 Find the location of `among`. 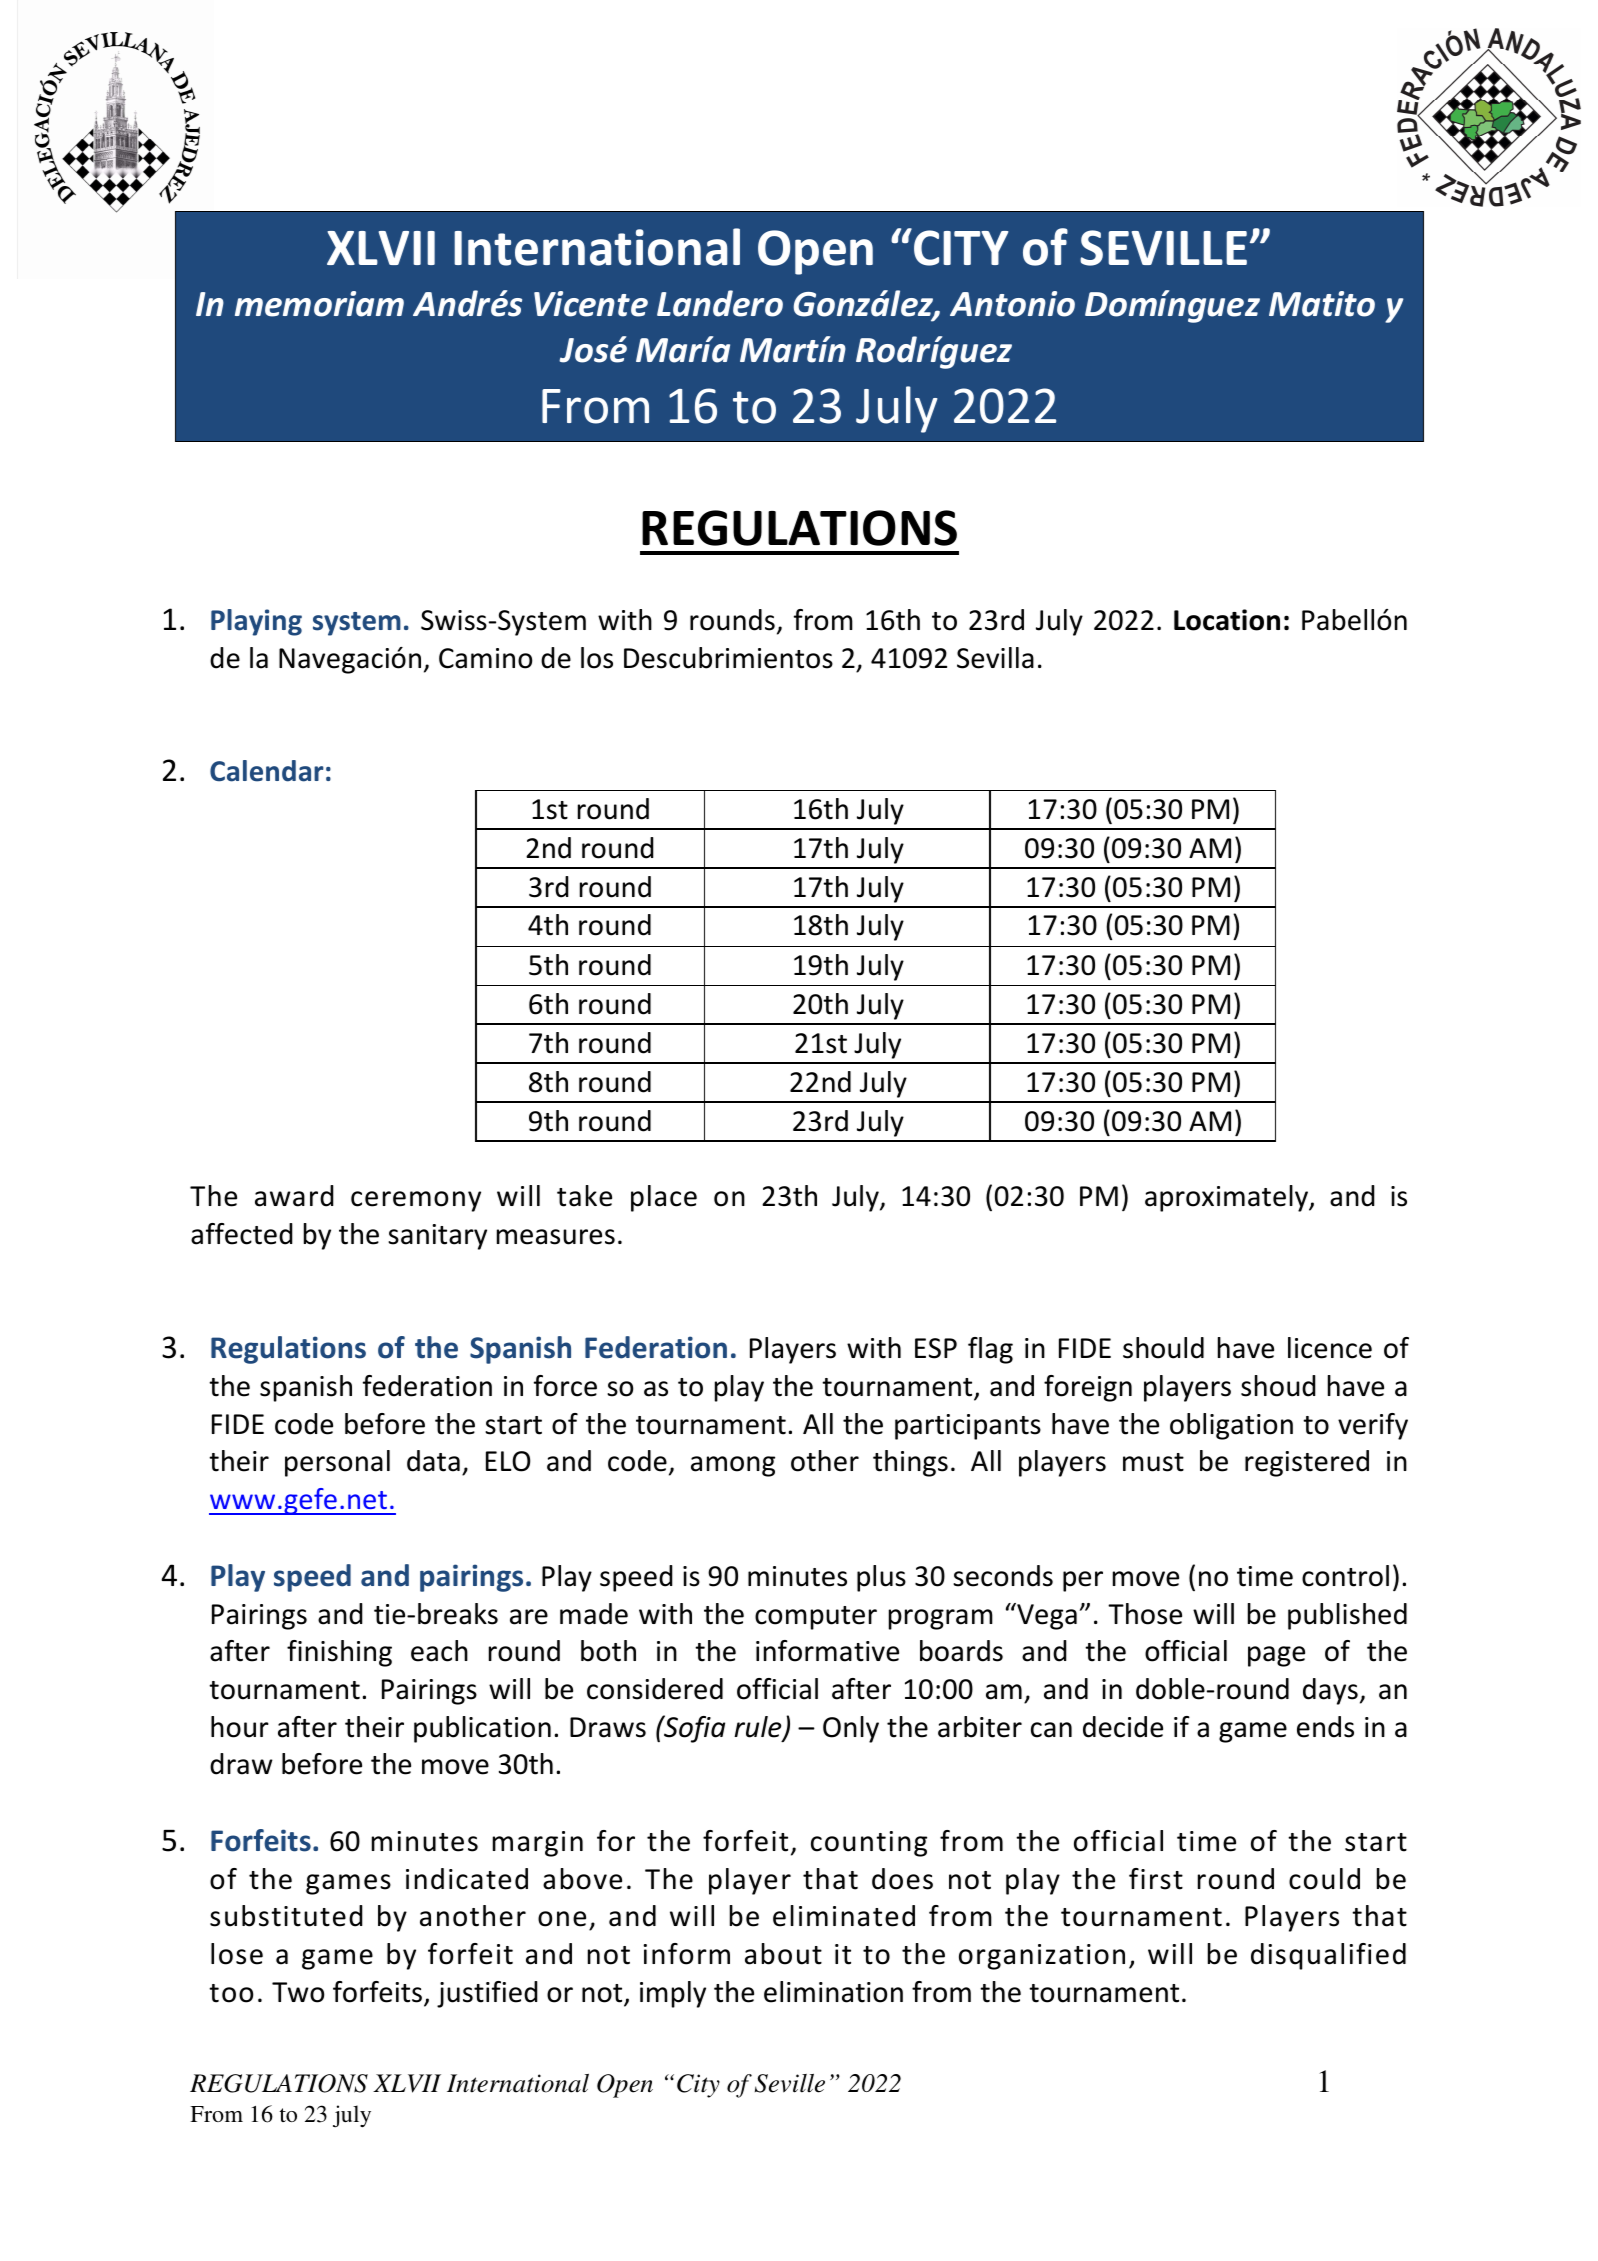

among is located at coordinates (733, 1466).
